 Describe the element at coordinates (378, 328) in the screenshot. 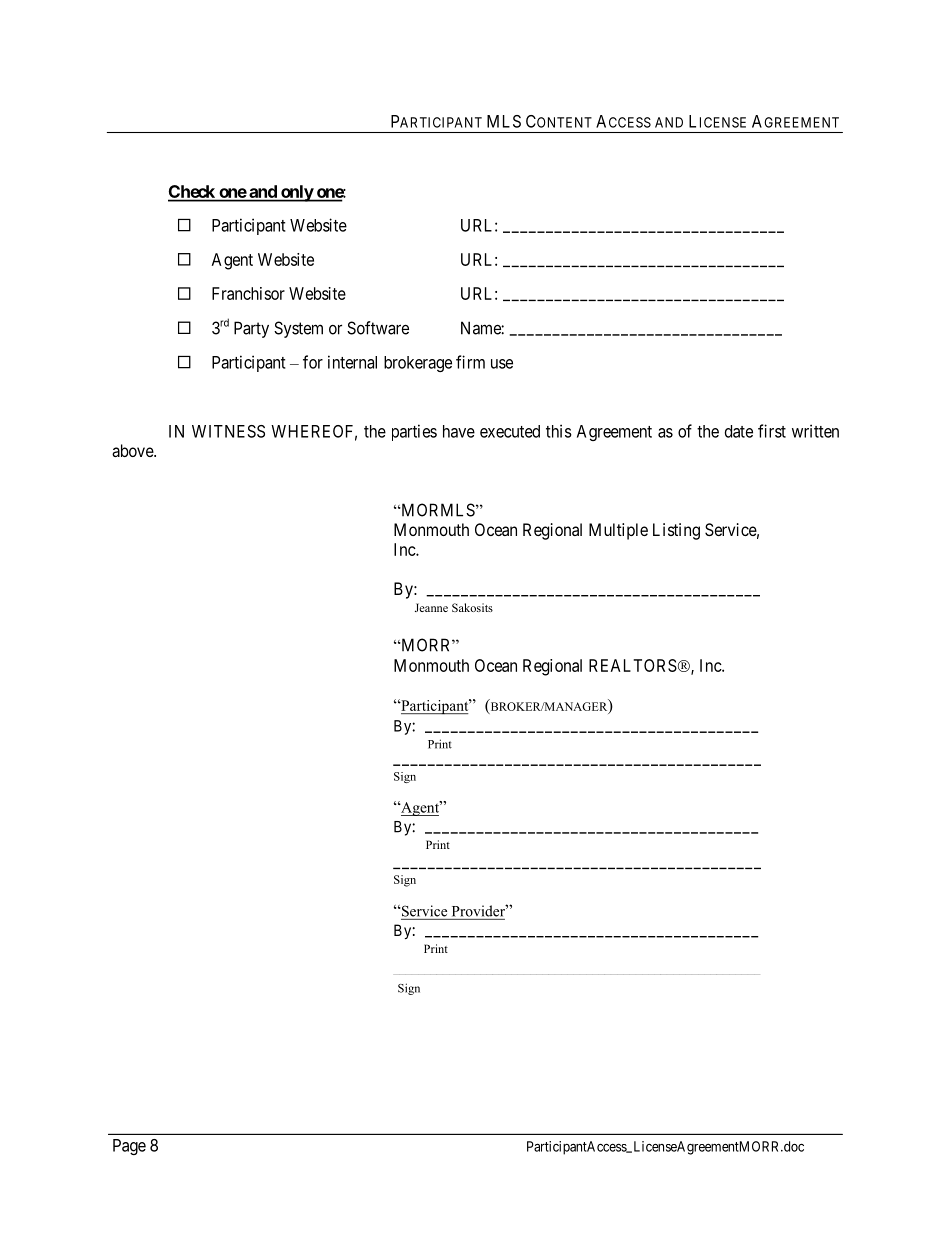

I see `Software` at that location.
